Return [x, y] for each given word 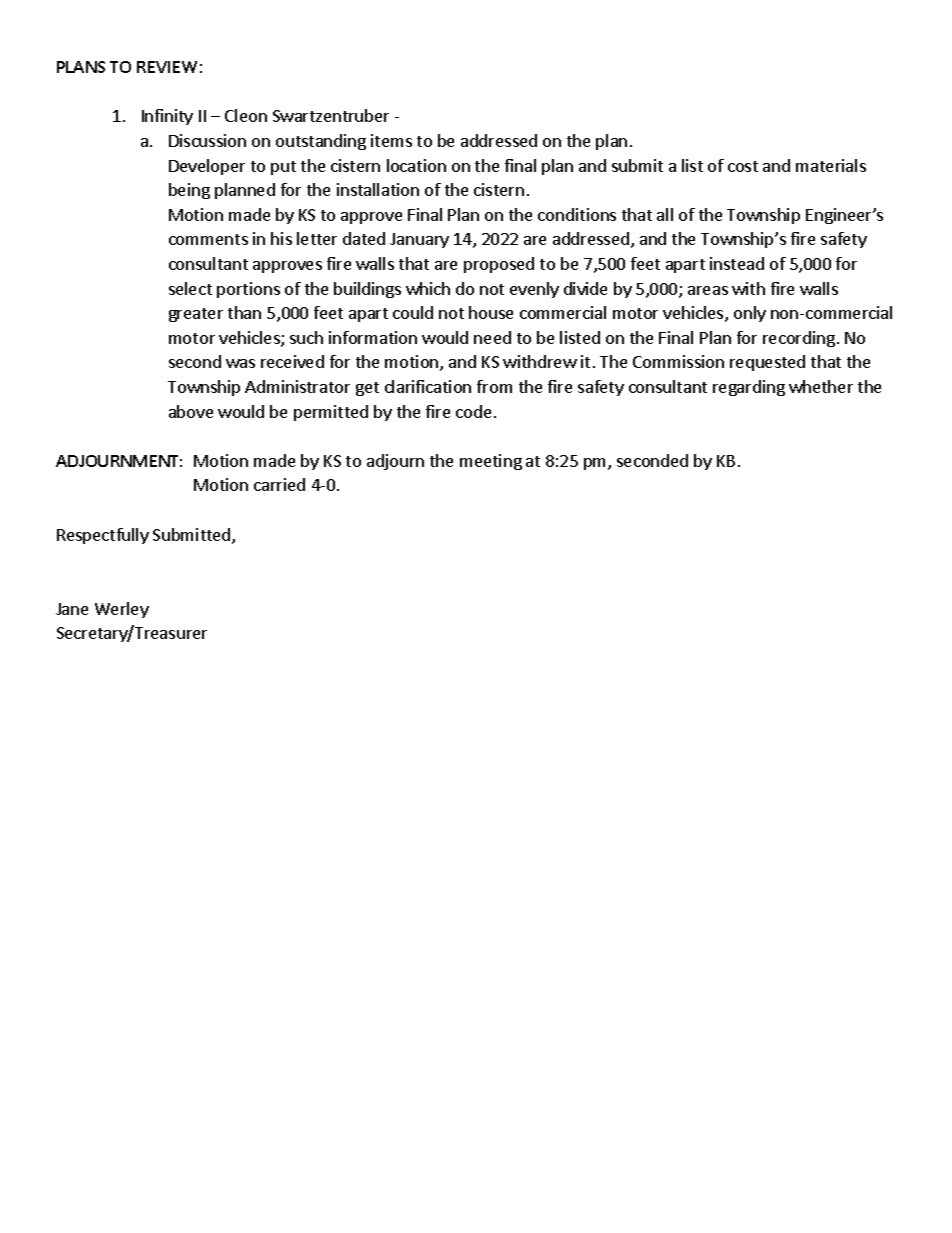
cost [743, 166]
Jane [72, 609]
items [391, 140]
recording [799, 339]
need [492, 337]
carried [279, 484]
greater [196, 315]
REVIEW [167, 67]
